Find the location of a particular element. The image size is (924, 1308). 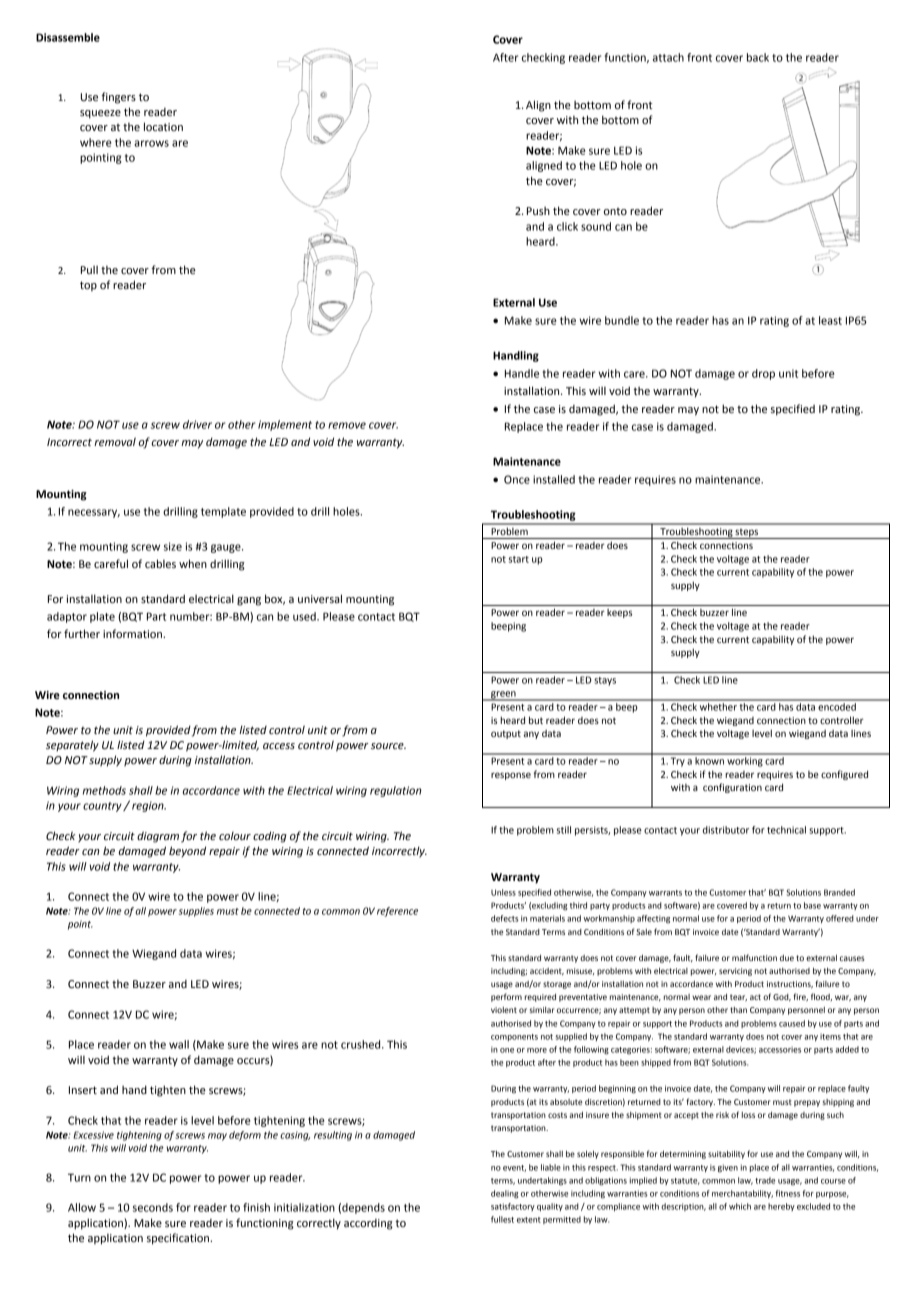

fingers is located at coordinates (118, 98).
